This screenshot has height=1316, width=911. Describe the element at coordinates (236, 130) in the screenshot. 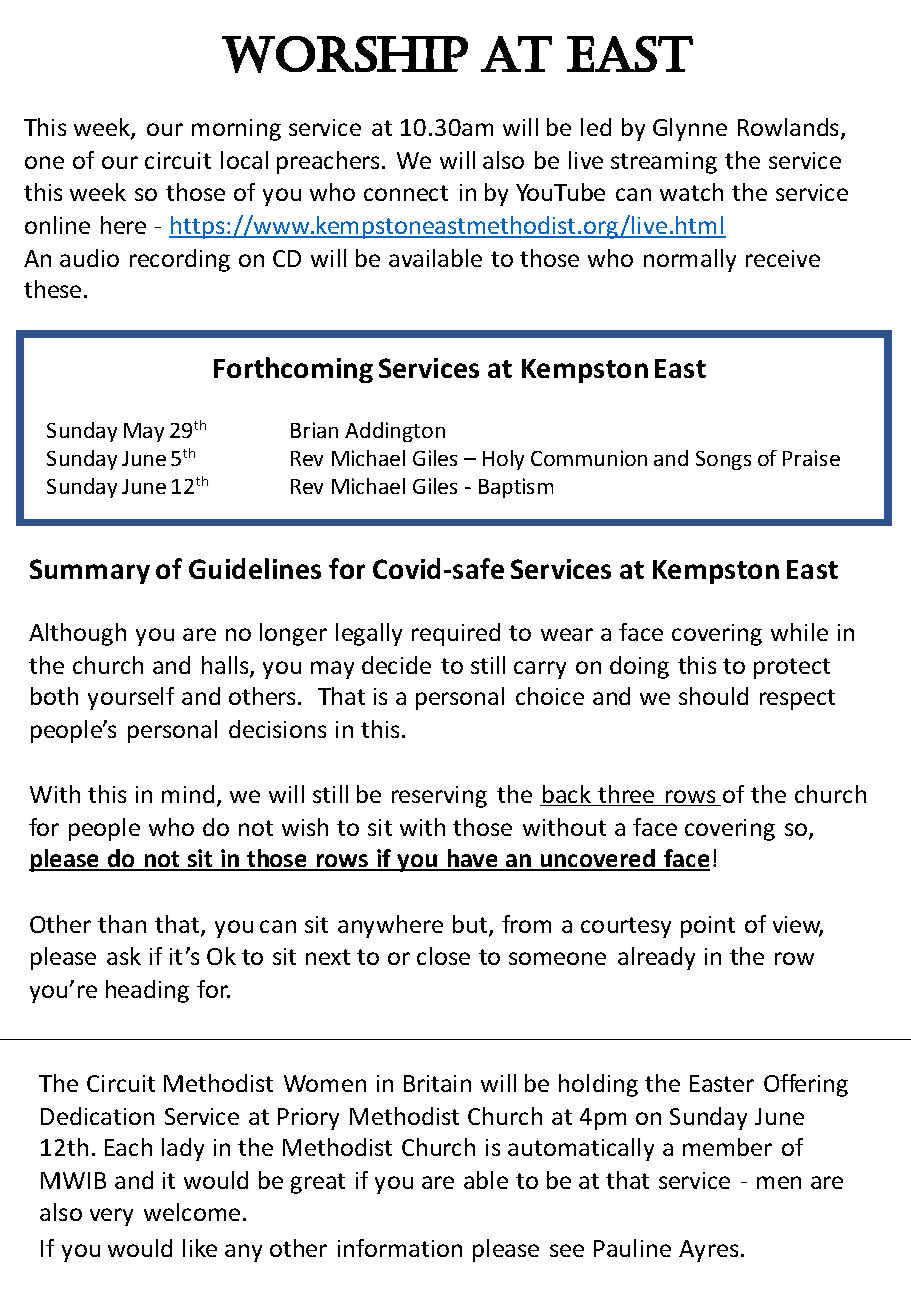

I see `morning` at that location.
